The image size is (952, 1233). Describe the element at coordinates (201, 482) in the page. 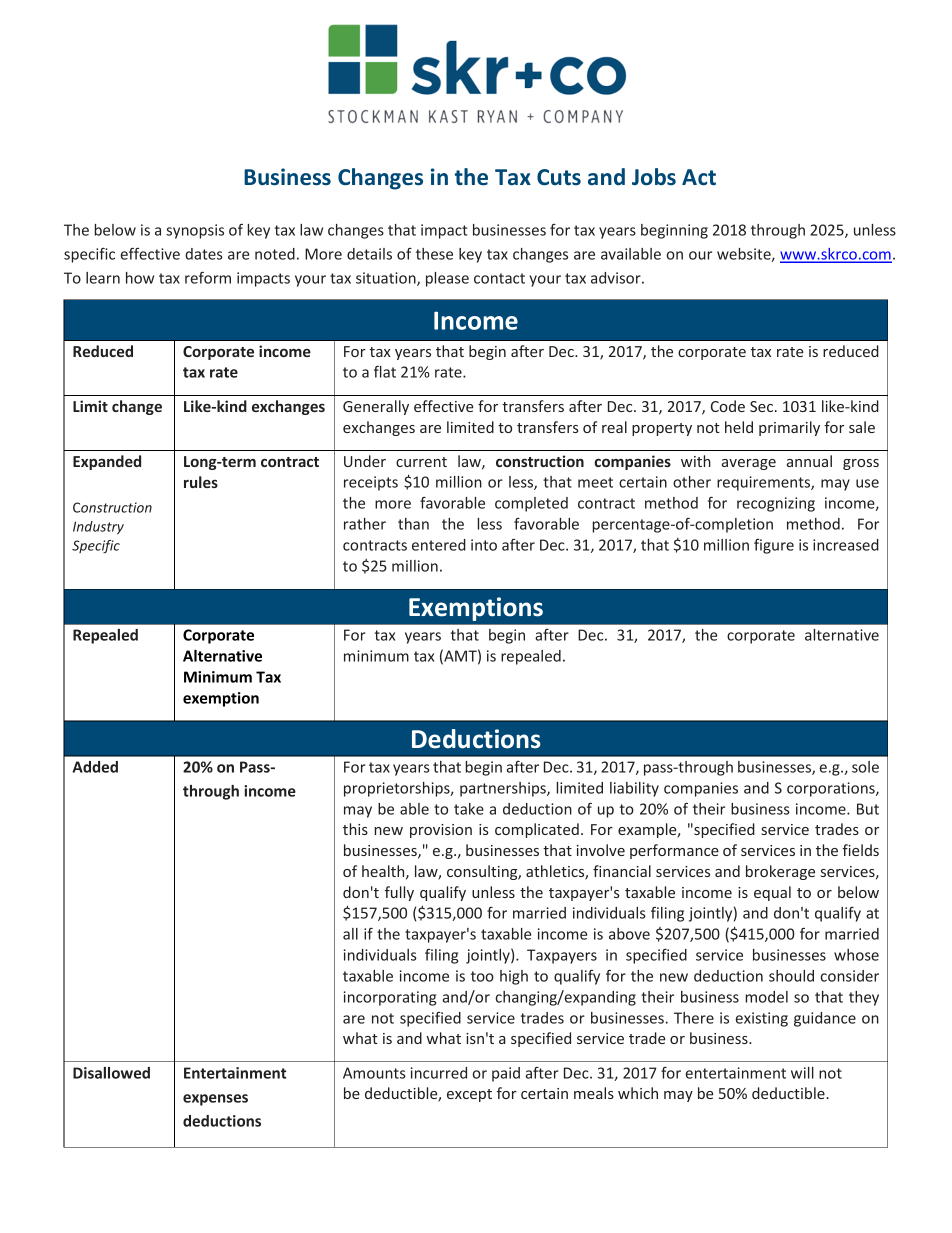

I see `rules` at that location.
